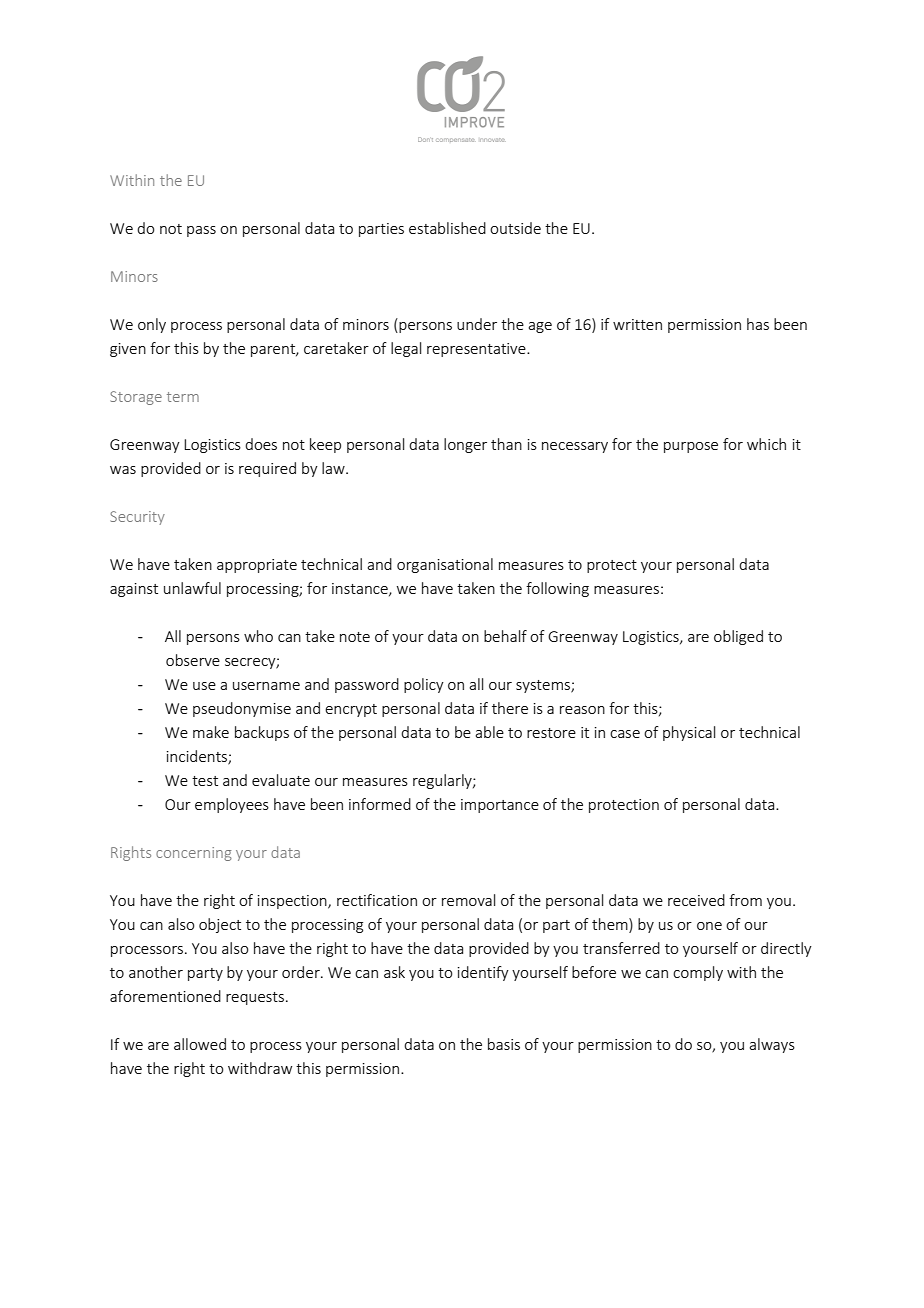 The width and height of the image is (924, 1308). Describe the element at coordinates (505, 636) in the image. I see `behalf` at that location.
